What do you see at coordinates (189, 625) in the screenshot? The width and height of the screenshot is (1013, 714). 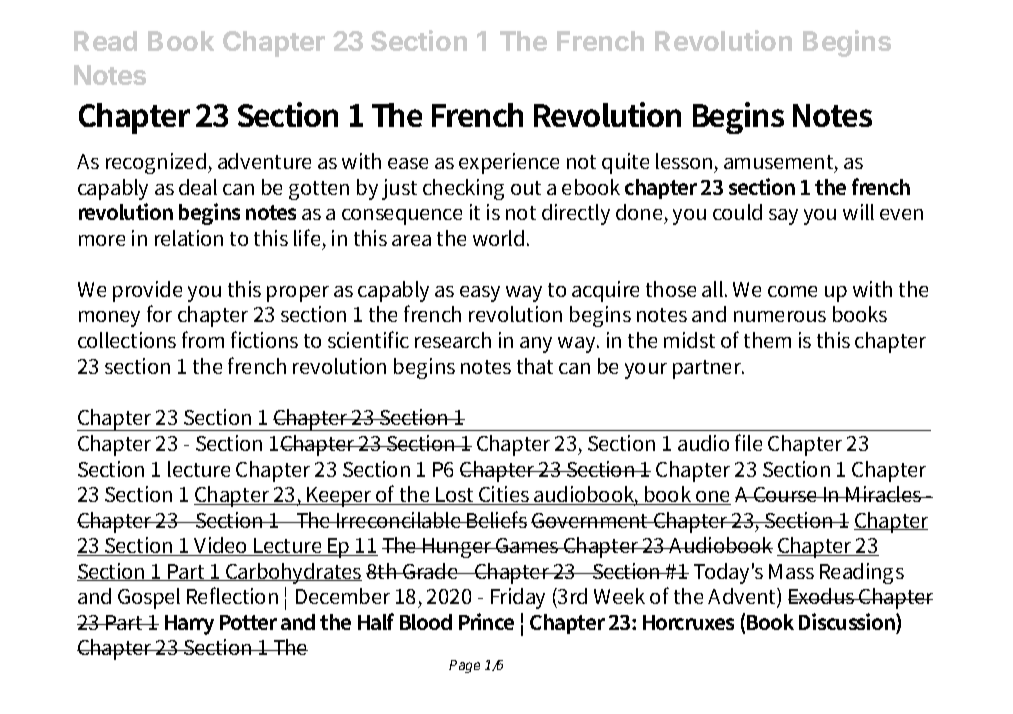 I see `Harry` at bounding box center [189, 625].
